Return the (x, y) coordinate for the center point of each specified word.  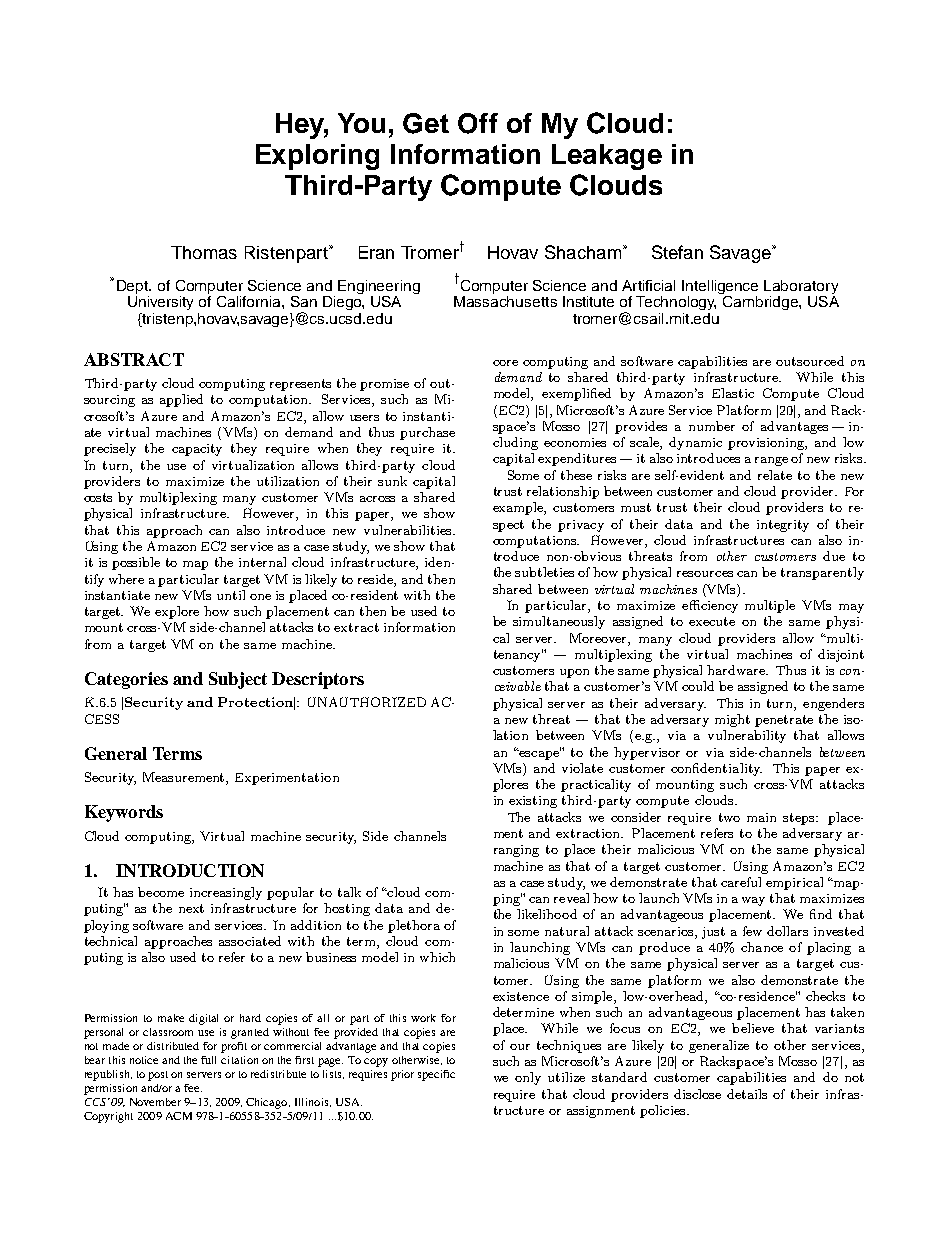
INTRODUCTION (190, 870)
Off (478, 123)
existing (533, 802)
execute (712, 621)
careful (741, 882)
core (505, 363)
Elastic (733, 393)
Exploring (317, 157)
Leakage (607, 157)
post (158, 1076)
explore (177, 612)
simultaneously (559, 622)
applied (181, 400)
